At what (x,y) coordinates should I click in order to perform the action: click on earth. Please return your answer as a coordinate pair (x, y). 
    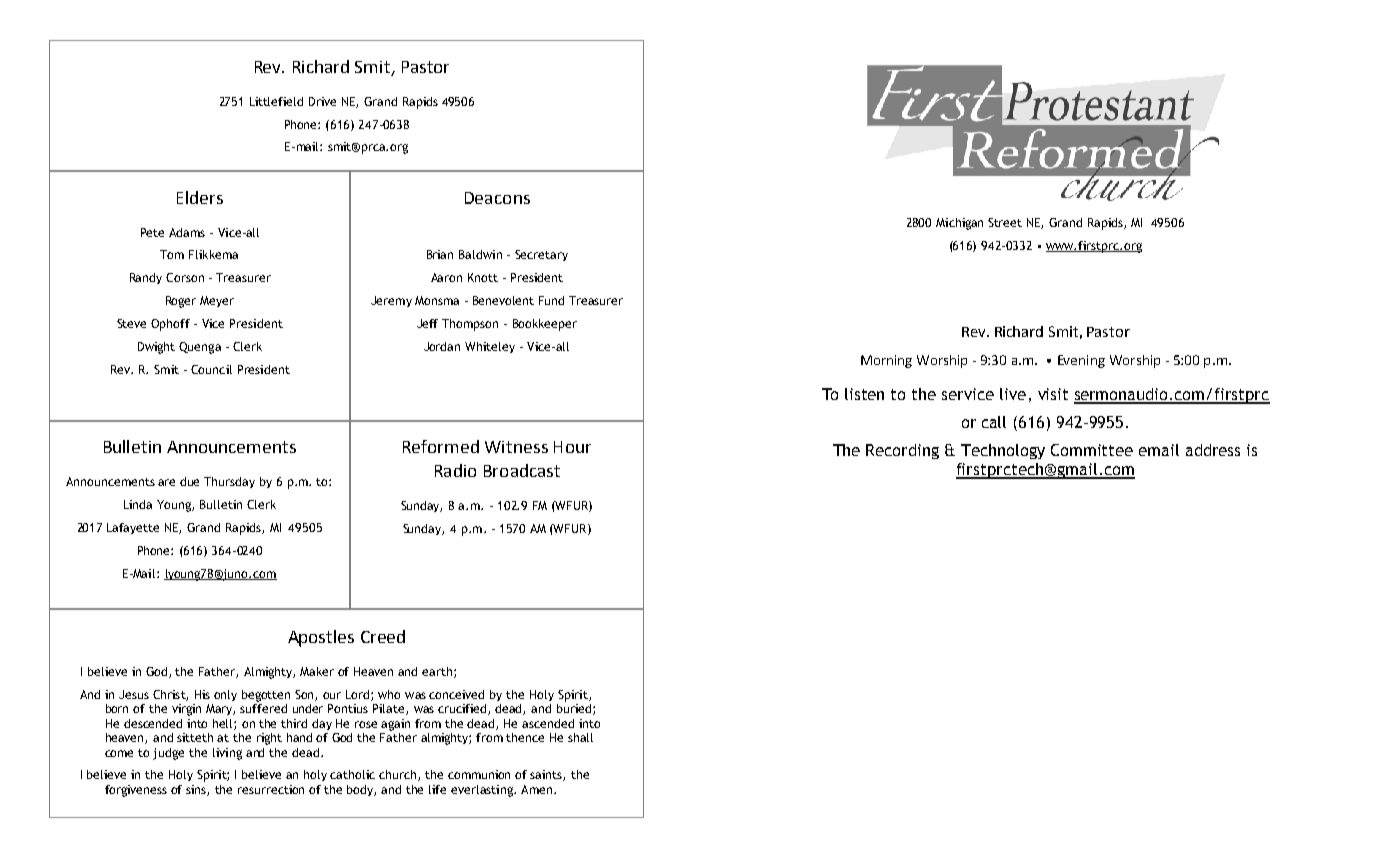
    Looking at the image, I should click on (437, 671).
